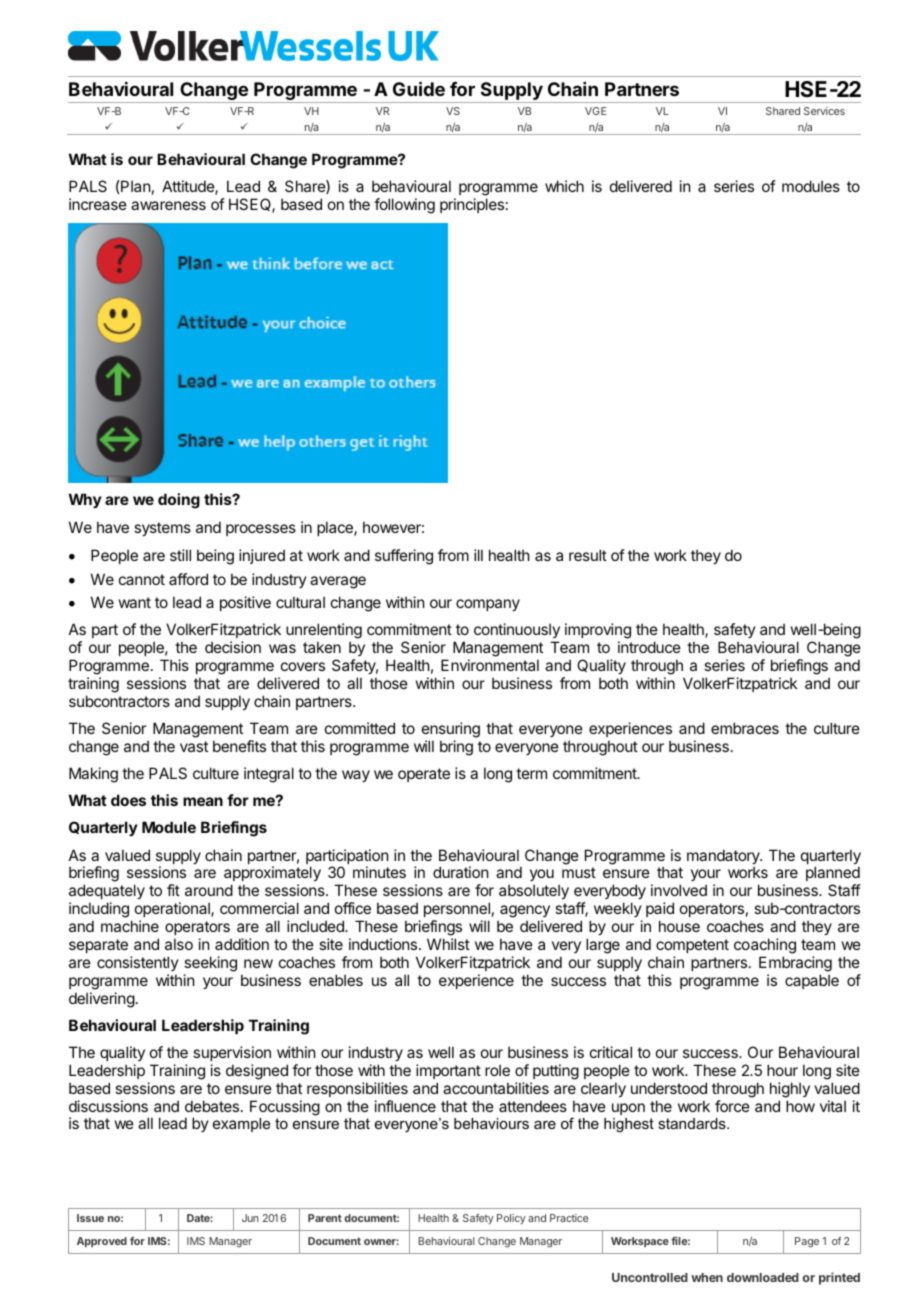  Describe the element at coordinates (168, 205) in the image. I see `awareness` at that location.
